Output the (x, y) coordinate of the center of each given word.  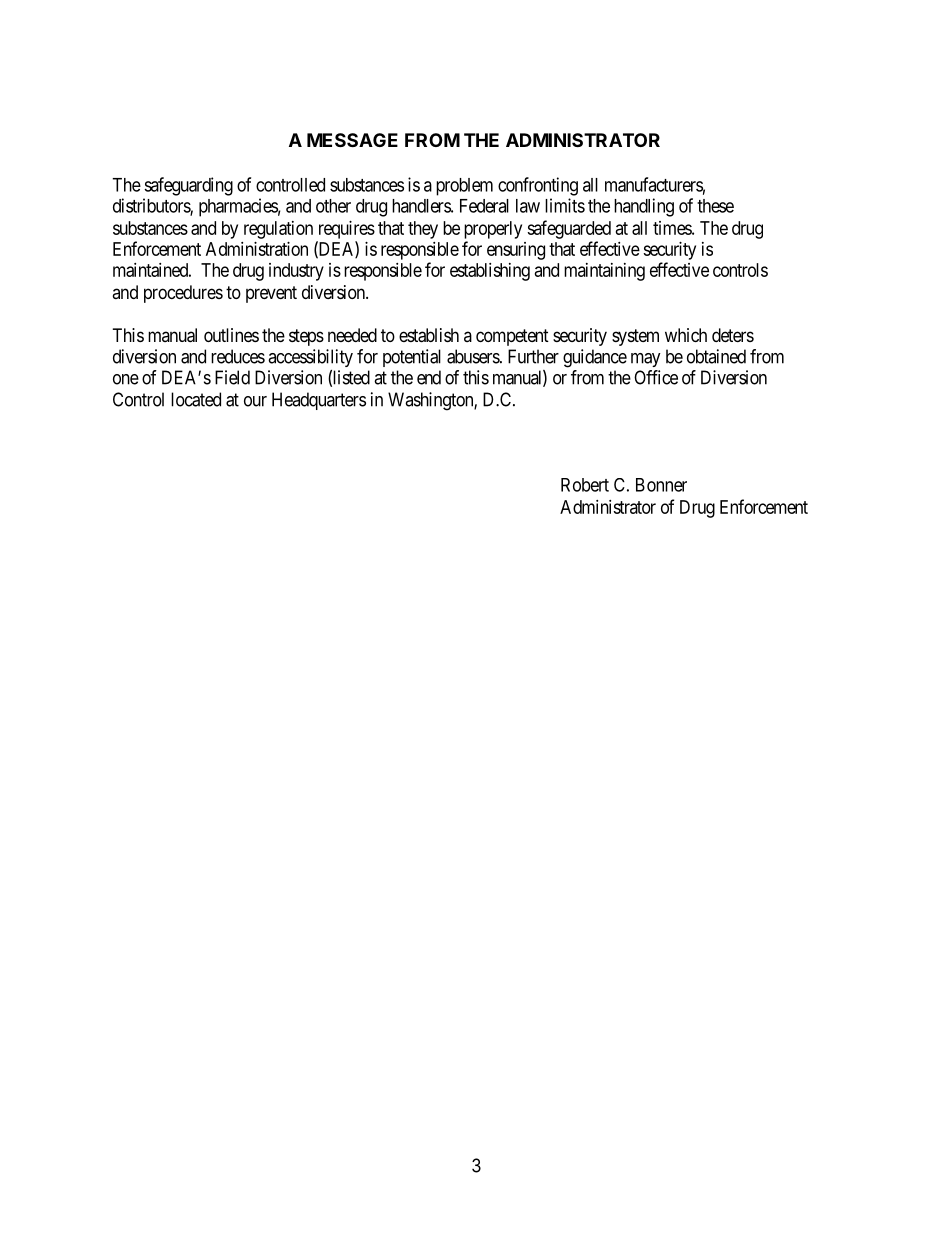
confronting (538, 186)
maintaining (604, 272)
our (255, 401)
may (646, 360)
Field (232, 377)
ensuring (516, 251)
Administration (257, 249)
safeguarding (188, 186)
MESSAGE (352, 140)
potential (412, 358)
